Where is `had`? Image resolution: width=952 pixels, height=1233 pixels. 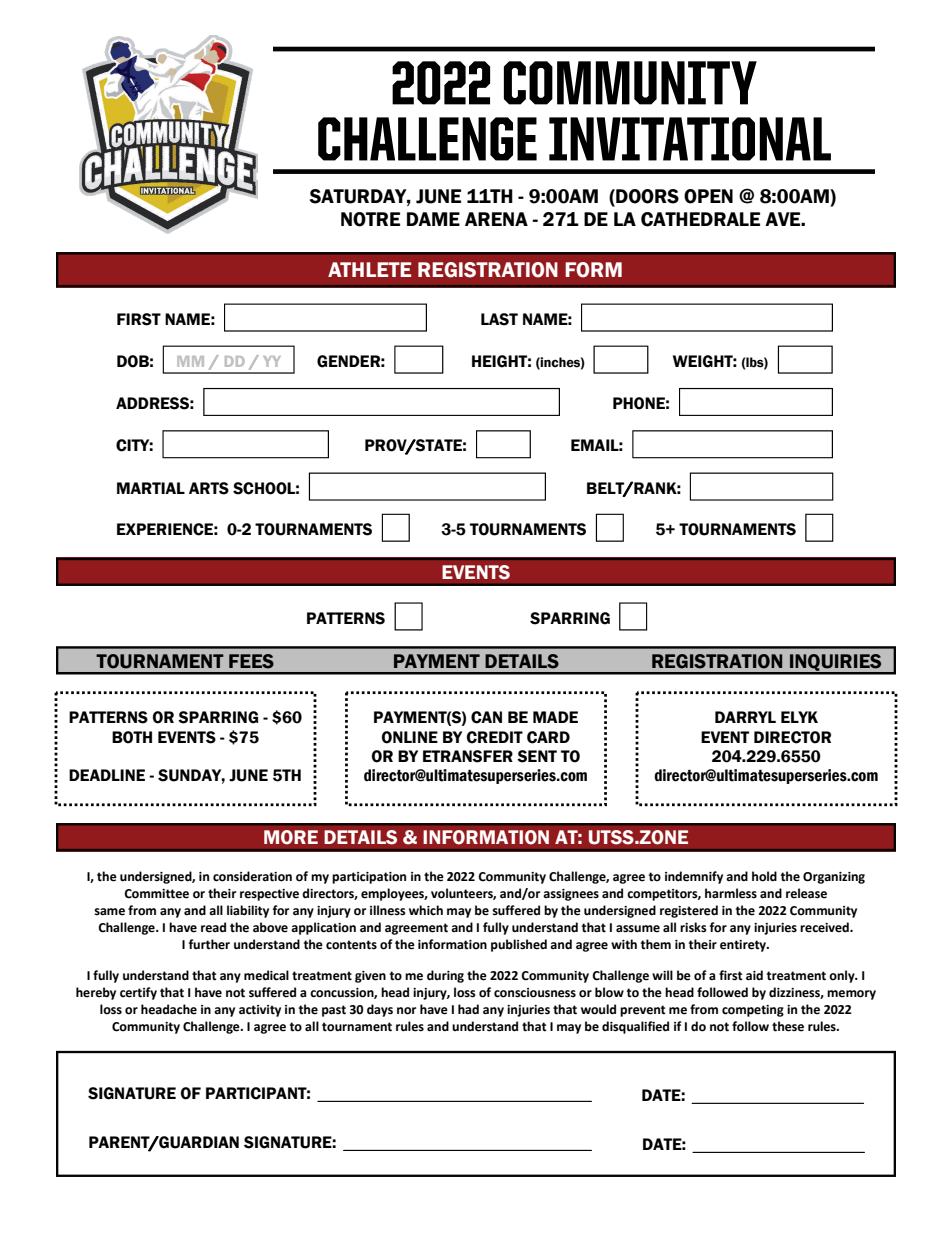
had is located at coordinates (468, 1009).
